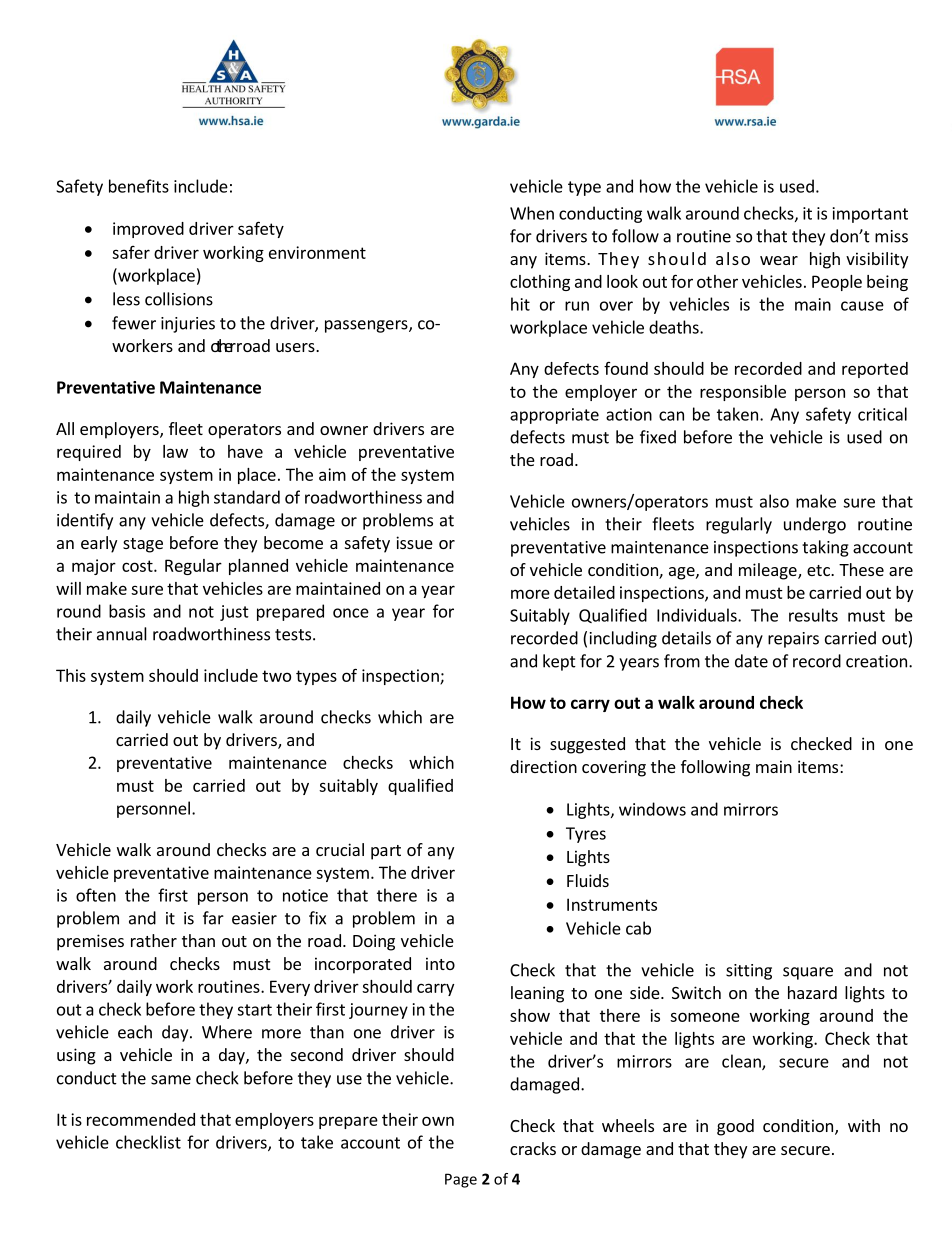  I want to click on good, so click(735, 1127).
